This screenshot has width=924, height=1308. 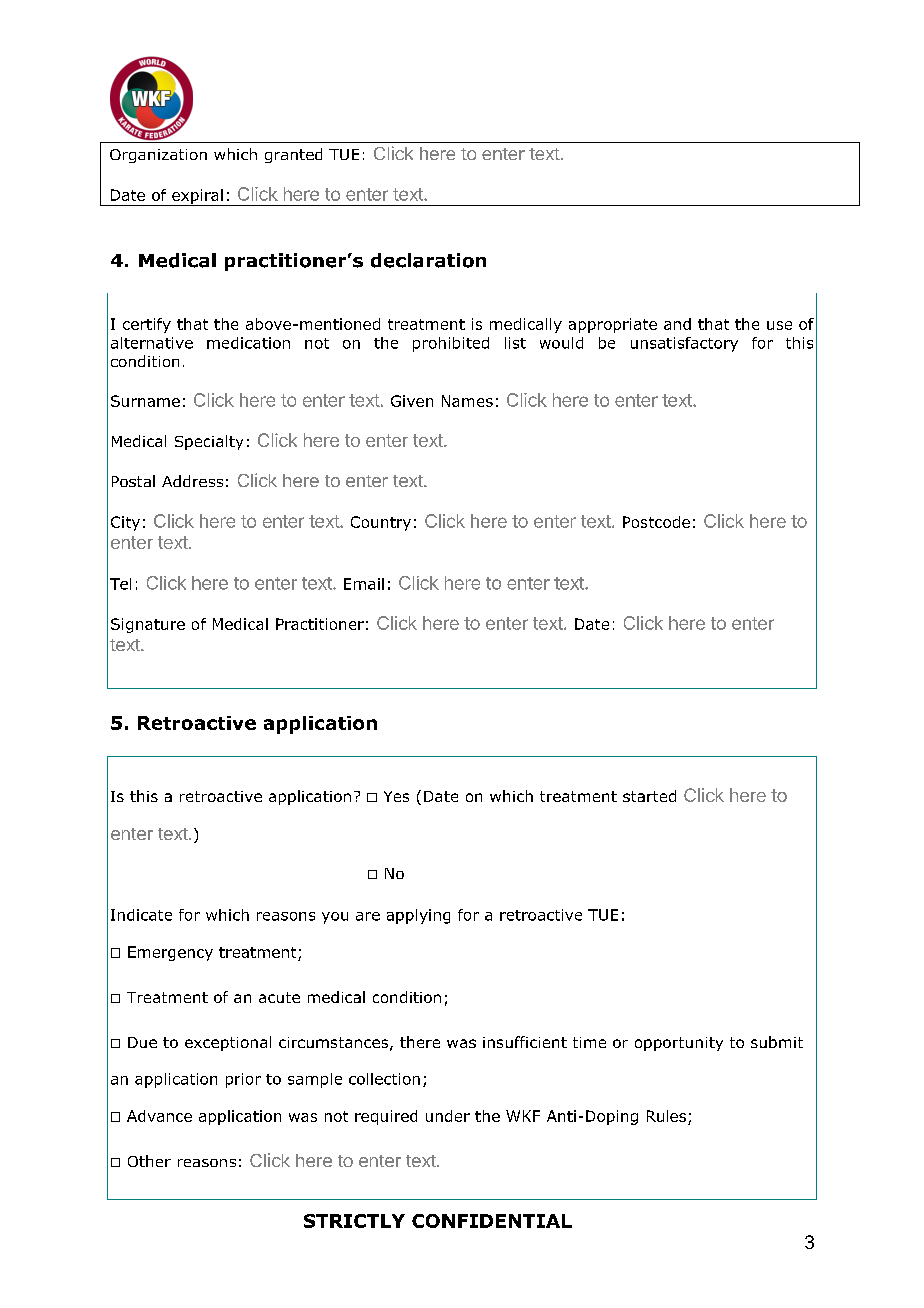 I want to click on Indicate, so click(x=141, y=915).
